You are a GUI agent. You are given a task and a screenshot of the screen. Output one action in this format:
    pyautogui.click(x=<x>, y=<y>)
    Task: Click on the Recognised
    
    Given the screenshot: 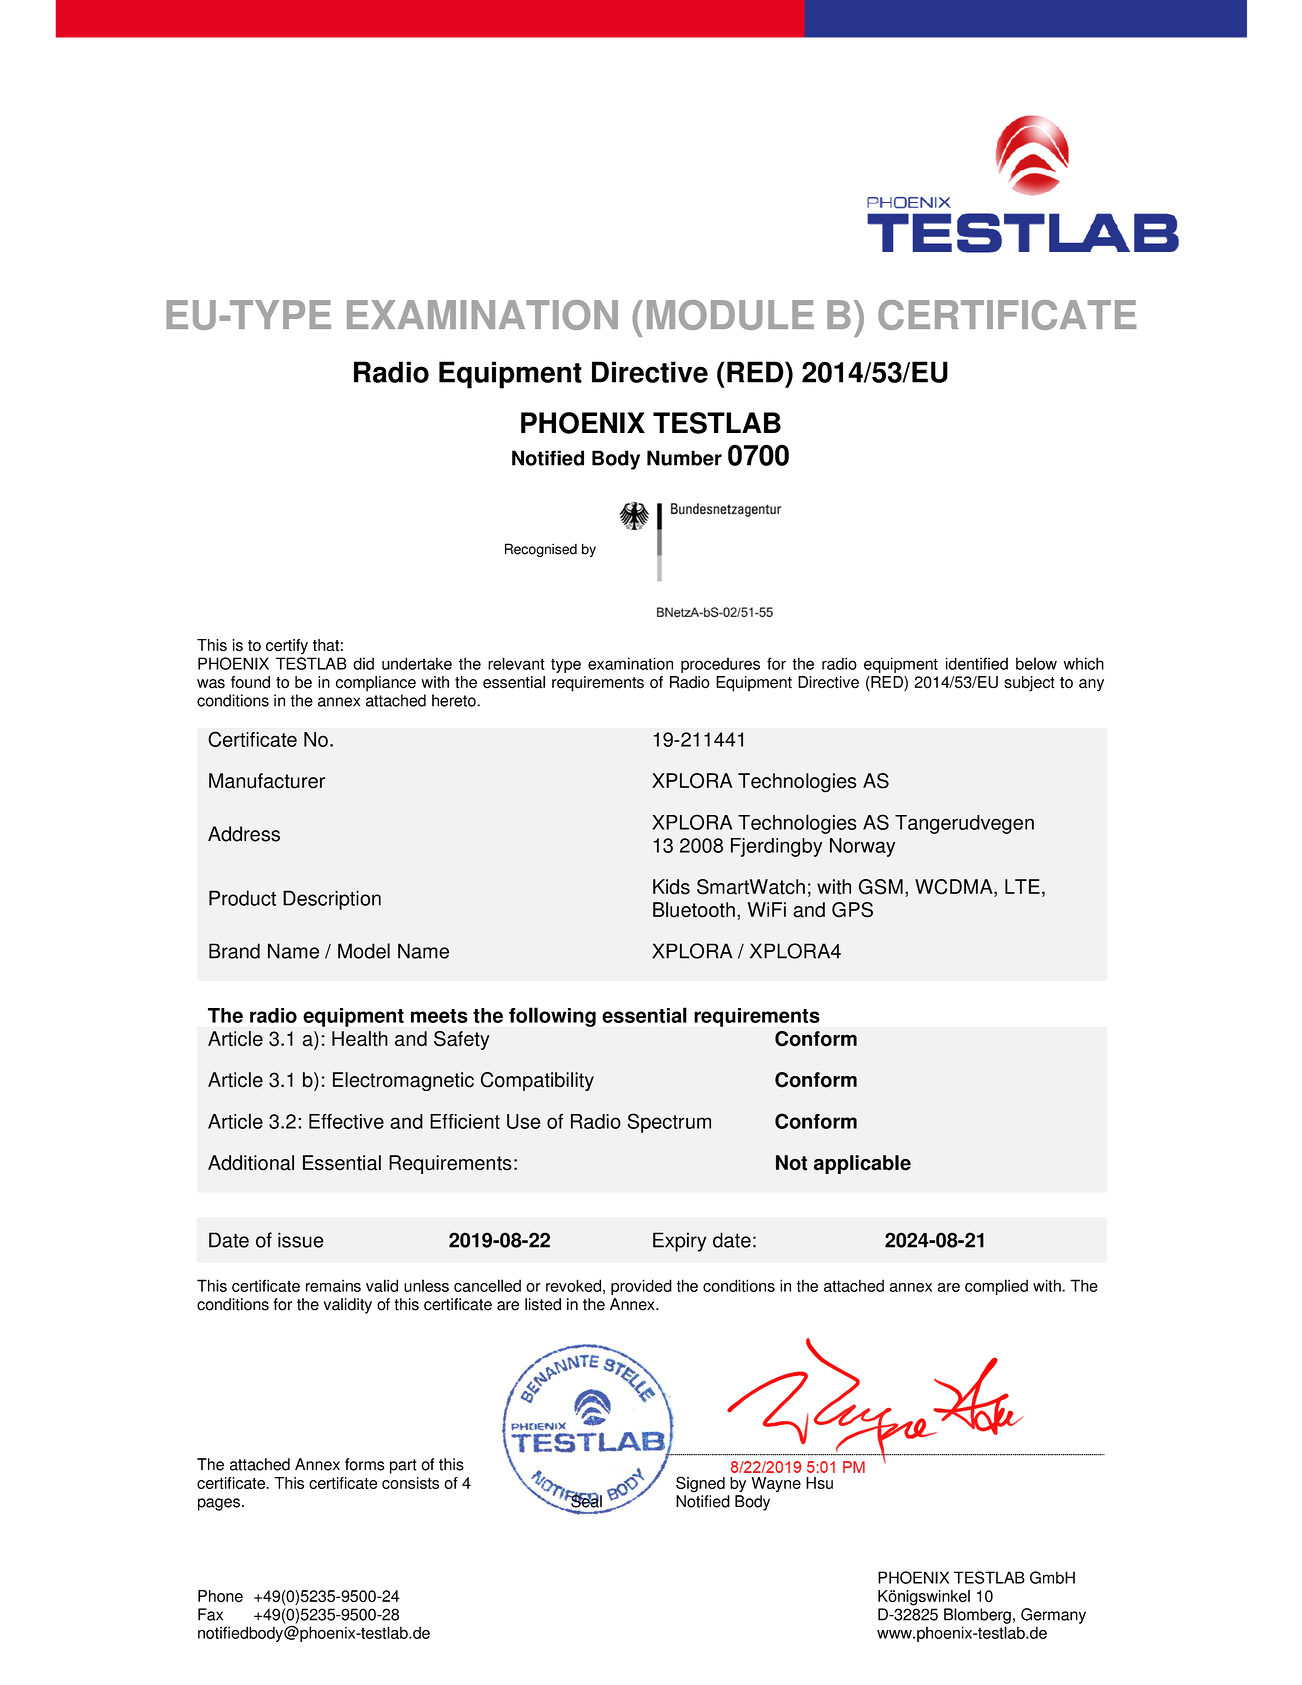 What is the action you would take?
    pyautogui.click(x=541, y=550)
